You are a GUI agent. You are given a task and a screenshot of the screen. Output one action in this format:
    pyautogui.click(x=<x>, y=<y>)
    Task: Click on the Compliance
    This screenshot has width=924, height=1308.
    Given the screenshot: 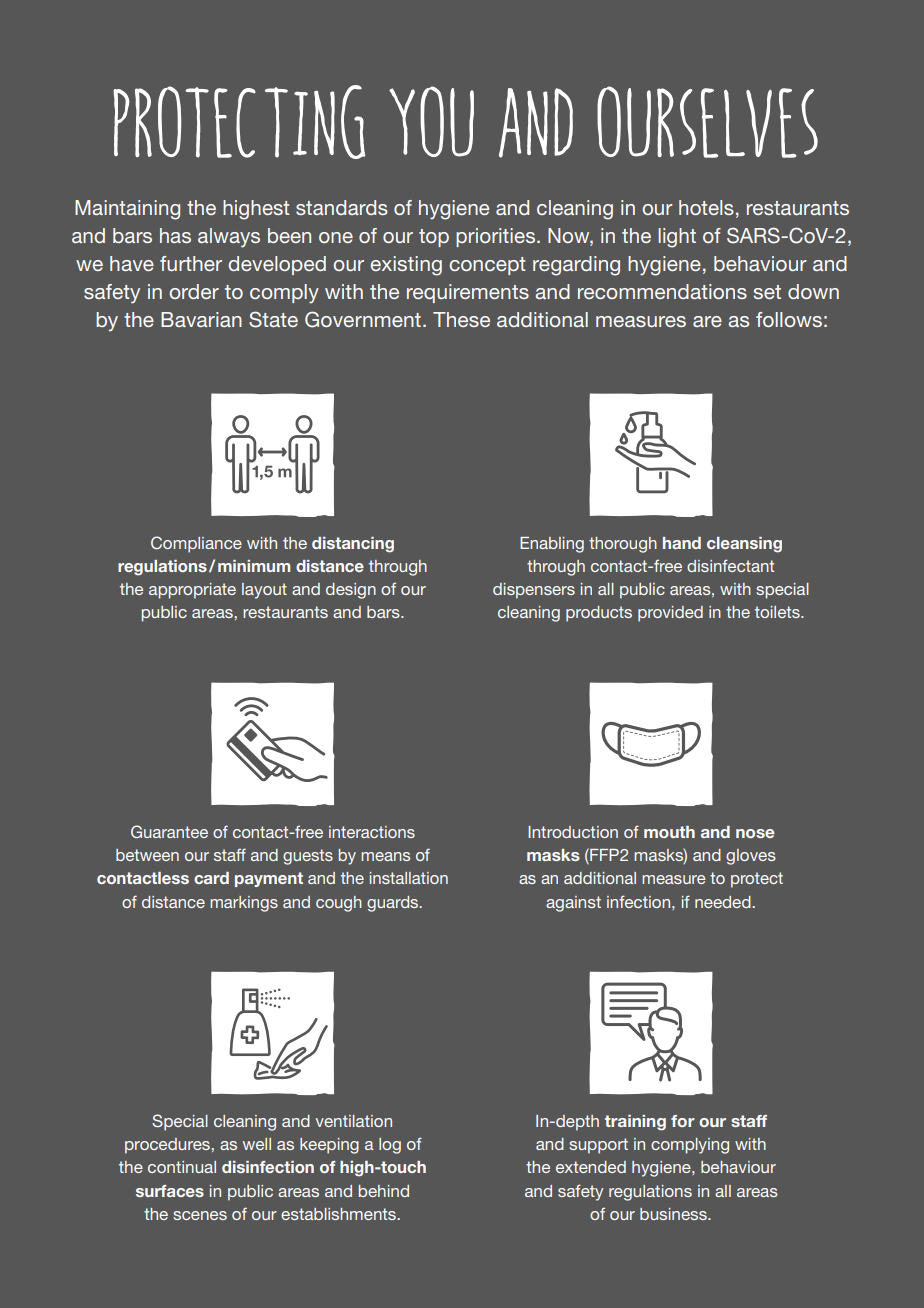 What is the action you would take?
    pyautogui.click(x=196, y=544)
